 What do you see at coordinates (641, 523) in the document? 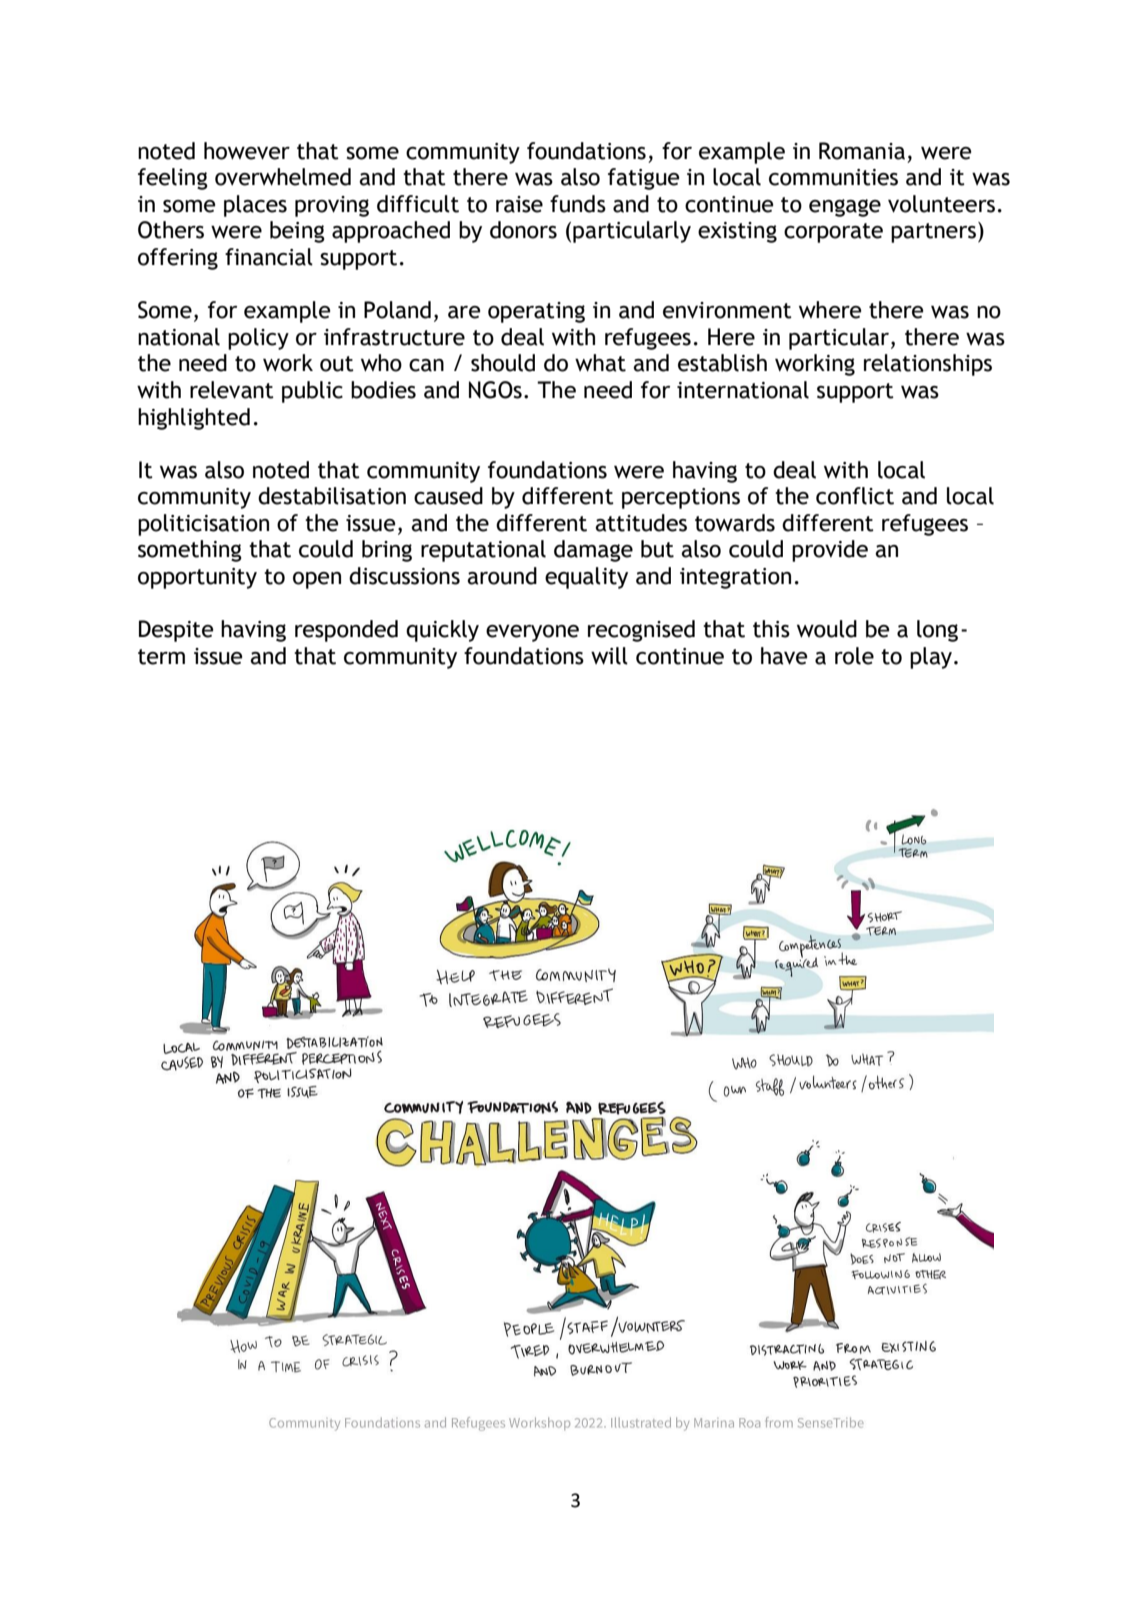
I see `attitudes` at bounding box center [641, 523].
